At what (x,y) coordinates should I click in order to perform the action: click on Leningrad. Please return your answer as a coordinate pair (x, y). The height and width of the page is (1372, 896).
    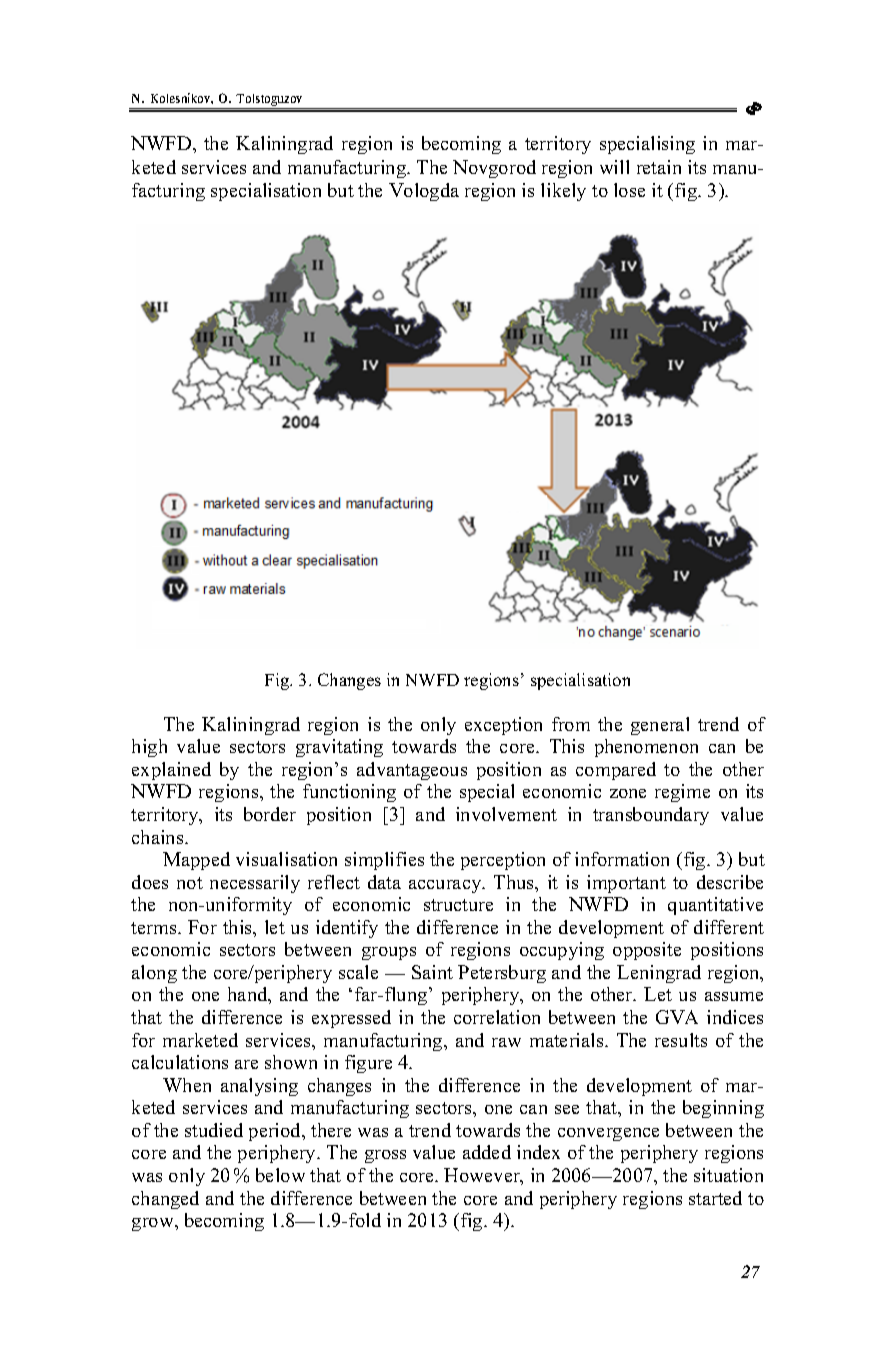
    Looking at the image, I should click on (659, 974).
